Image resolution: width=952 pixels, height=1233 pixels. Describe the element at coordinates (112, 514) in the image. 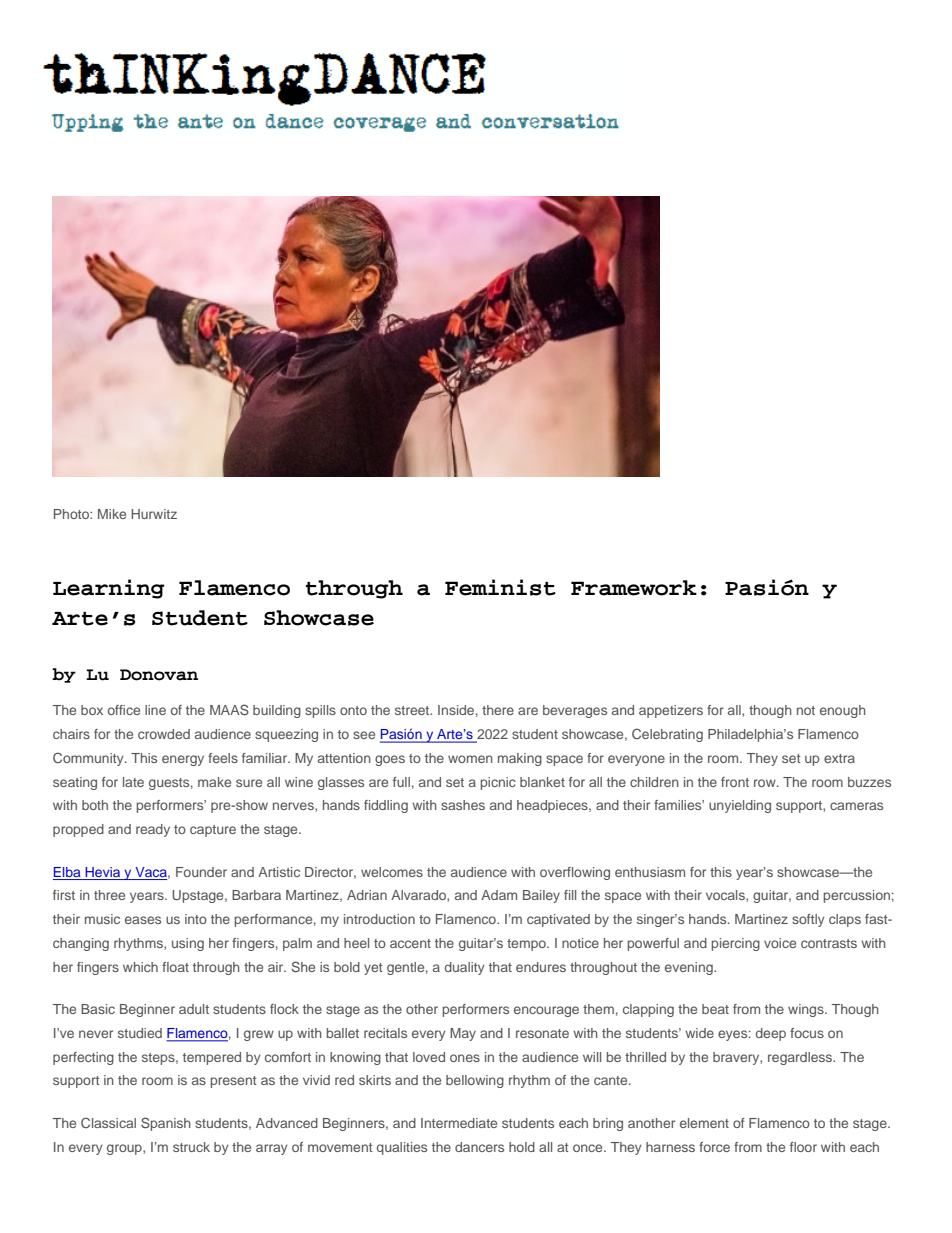

I see `Mike` at that location.
